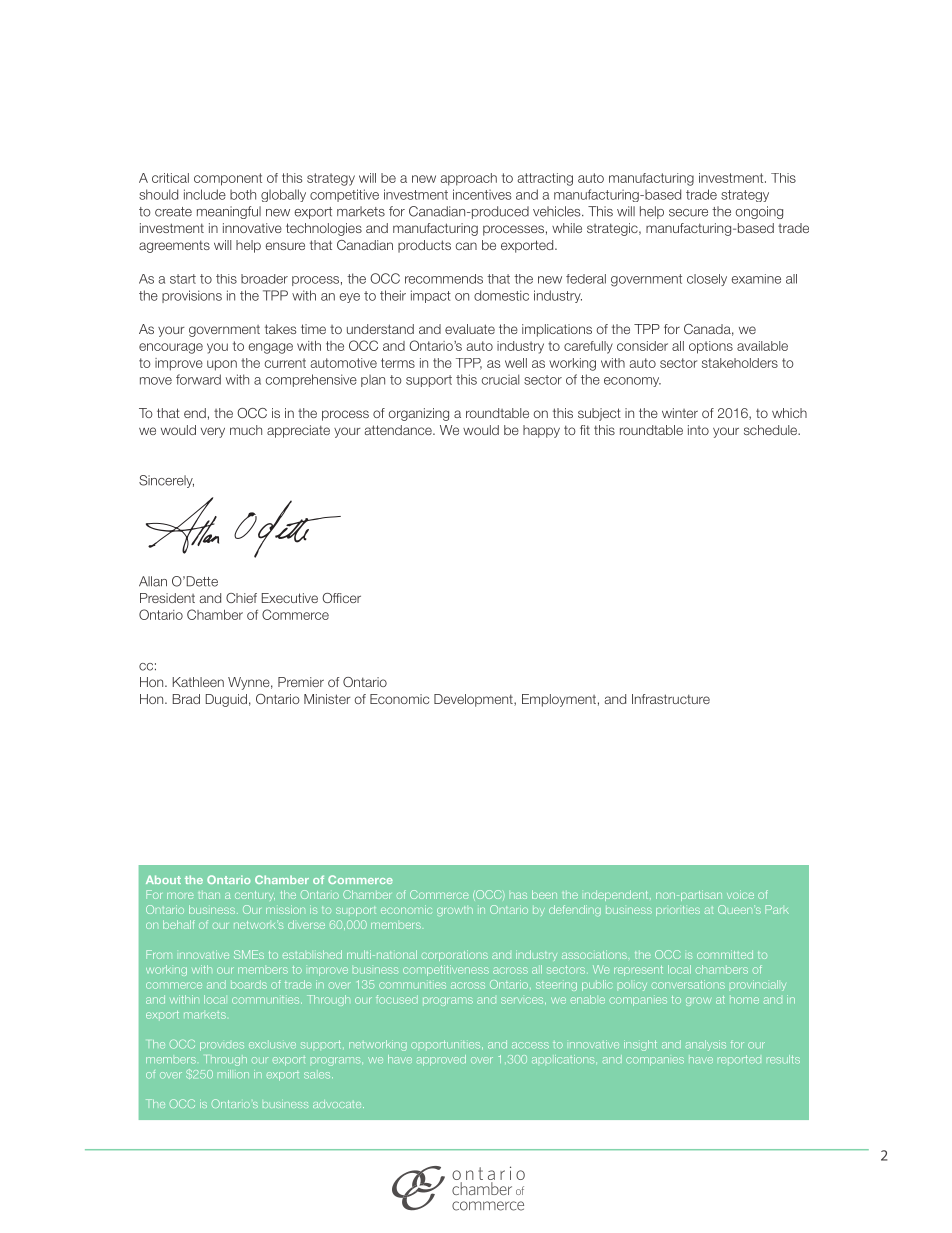  What do you see at coordinates (482, 194) in the screenshot?
I see `incentives` at bounding box center [482, 194].
